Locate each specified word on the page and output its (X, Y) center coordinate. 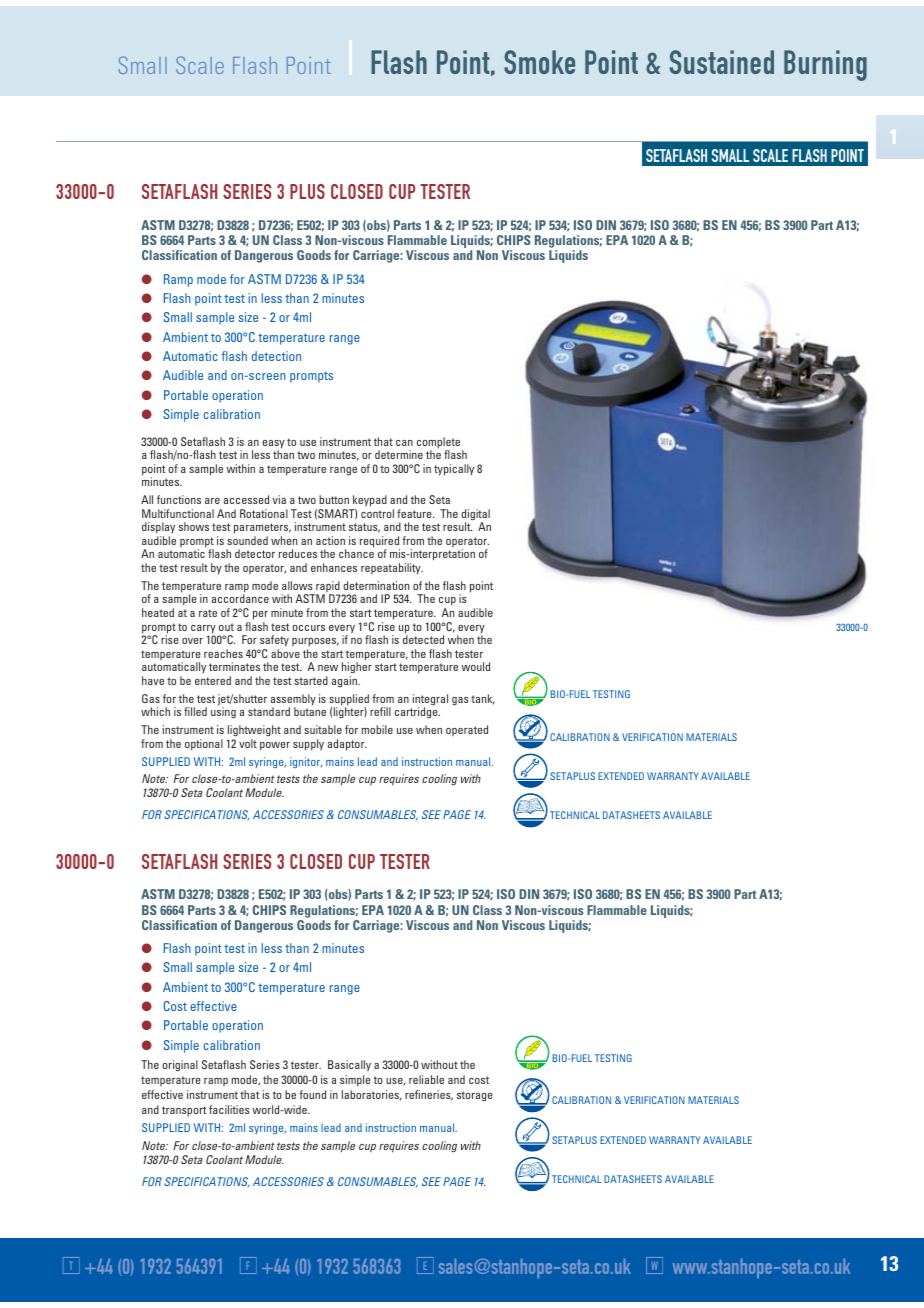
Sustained (722, 62)
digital (475, 516)
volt (248, 743)
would (475, 666)
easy (274, 445)
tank (483, 699)
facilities (229, 1109)
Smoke (539, 62)
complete (440, 444)
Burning (825, 65)
